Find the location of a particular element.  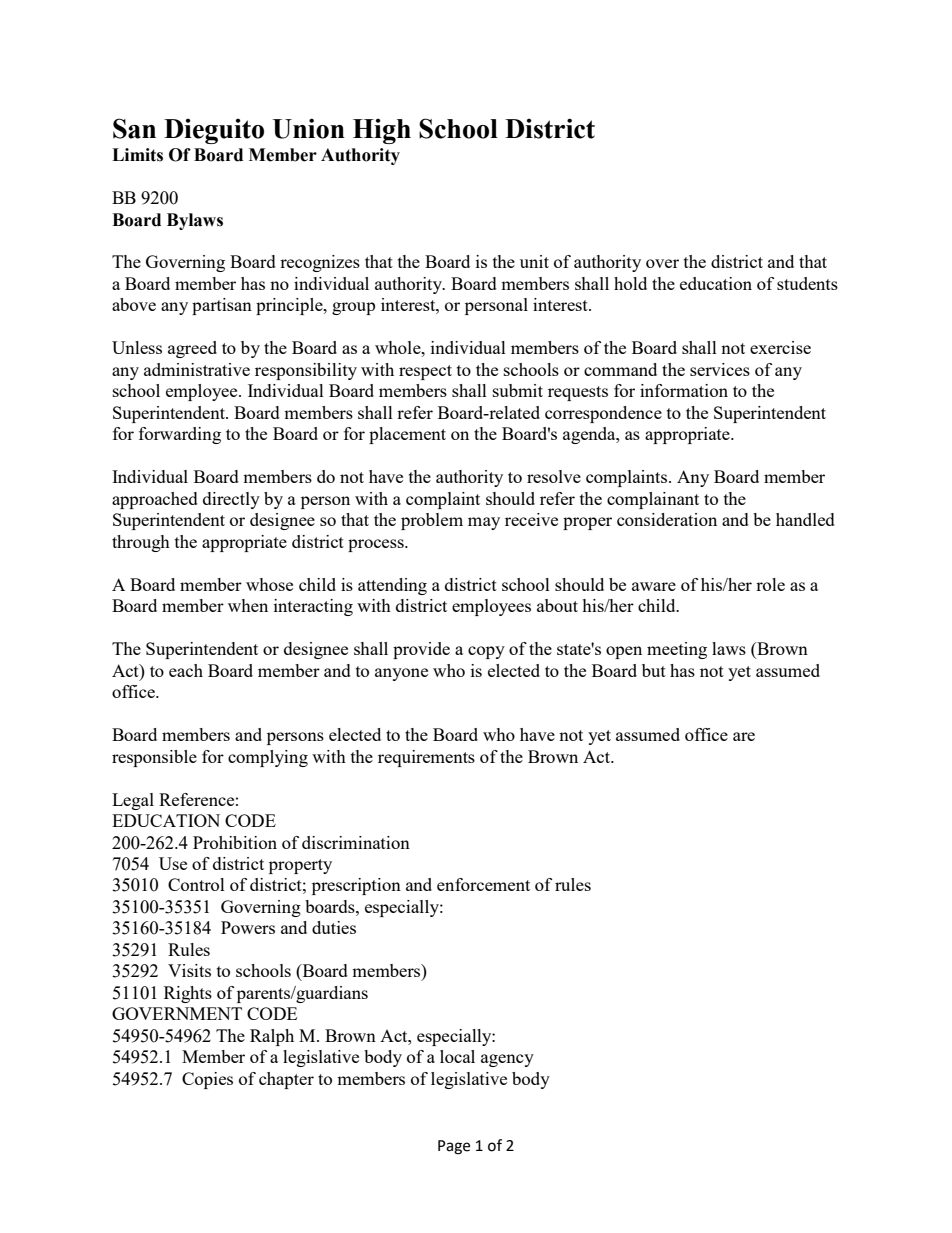

meeting is located at coordinates (677, 650).
